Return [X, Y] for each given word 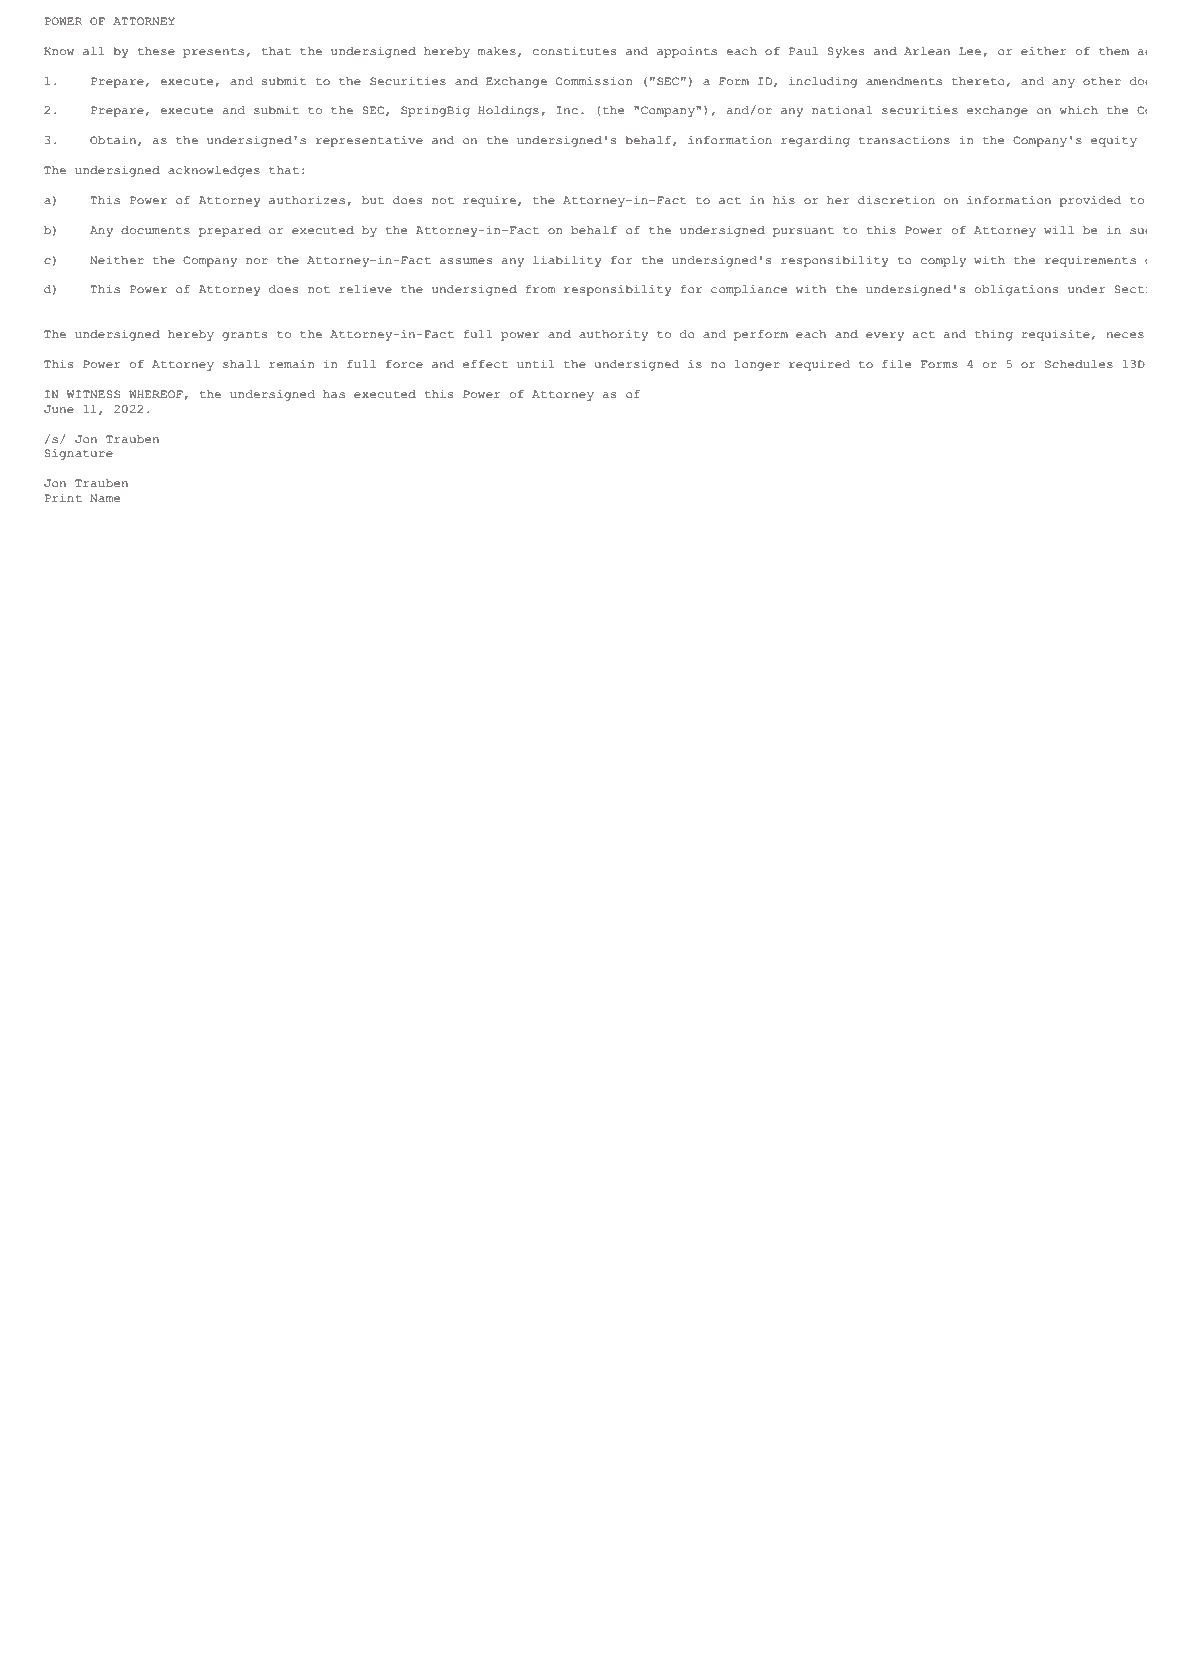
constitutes [574, 51]
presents [213, 53]
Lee [970, 51]
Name [105, 498]
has [334, 394]
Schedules [1079, 364]
